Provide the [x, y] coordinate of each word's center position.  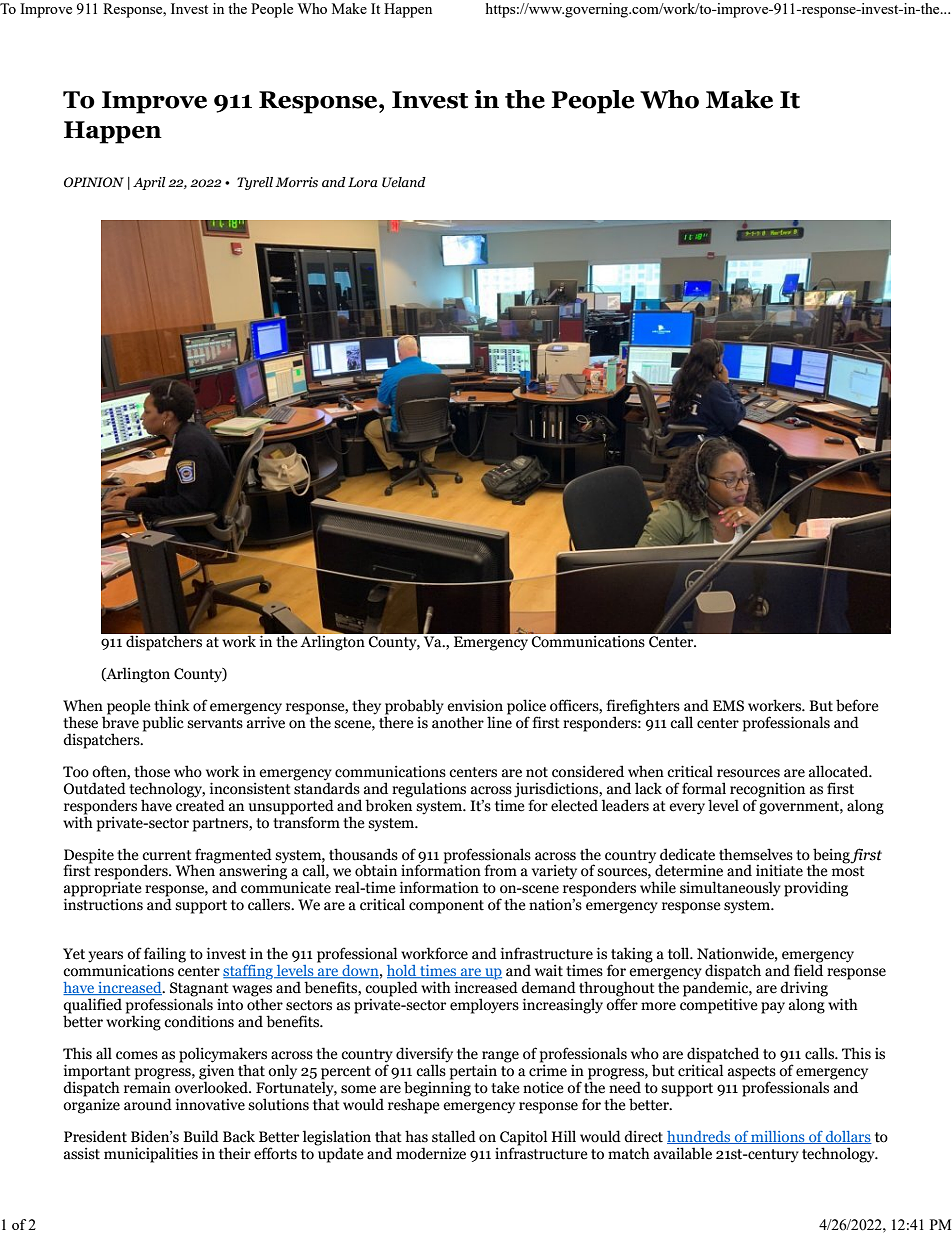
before [857, 705]
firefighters [643, 708]
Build [201, 1136]
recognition [767, 790]
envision [475, 706]
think [172, 705]
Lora [362, 182]
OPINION [94, 182]
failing [165, 956]
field [808, 969]
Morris [296, 182]
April [149, 183]
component [446, 907]
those [152, 771]
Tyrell [255, 183]
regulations [429, 790]
